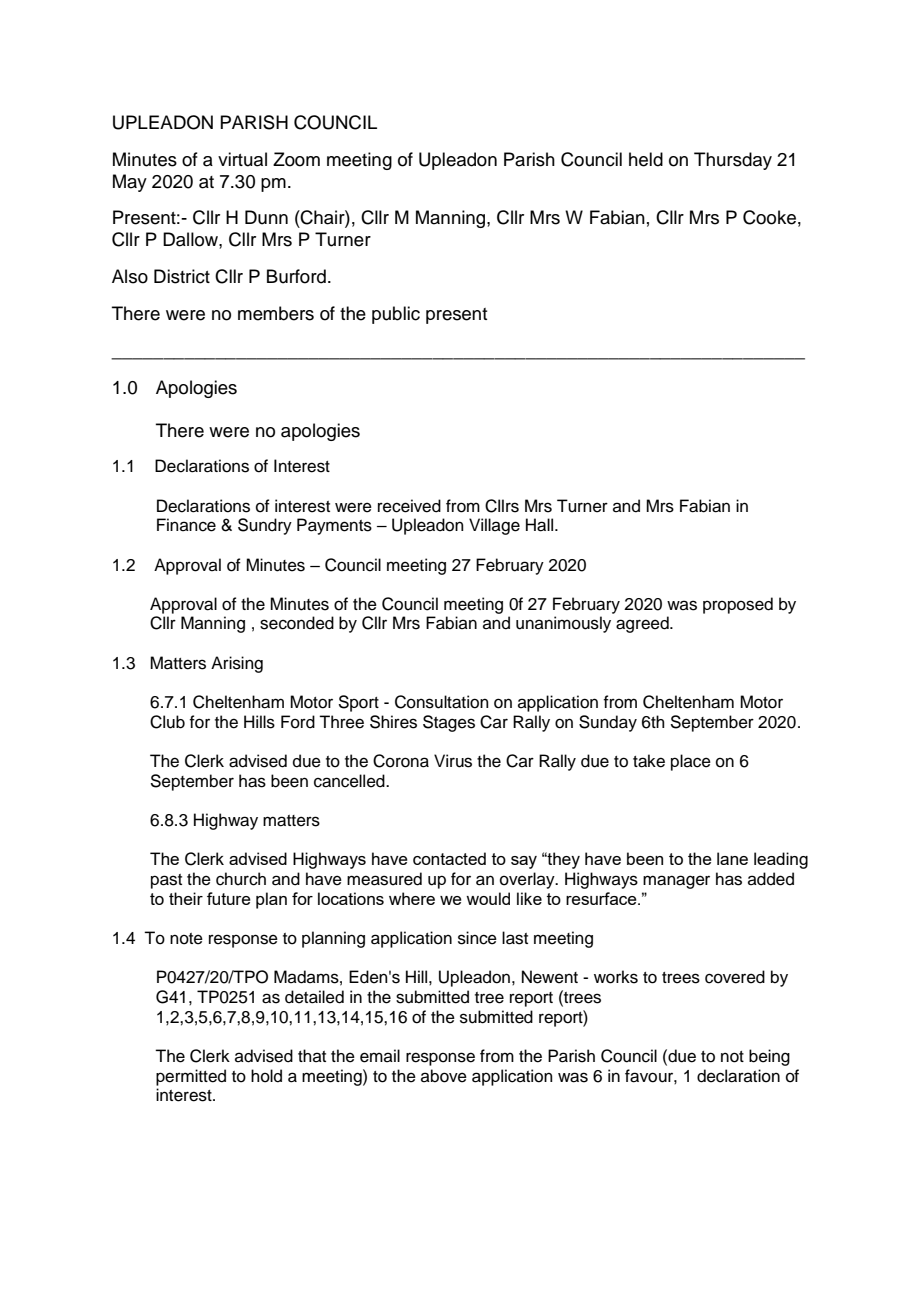  What do you see at coordinates (691, 762) in the image?
I see `place` at bounding box center [691, 762].
